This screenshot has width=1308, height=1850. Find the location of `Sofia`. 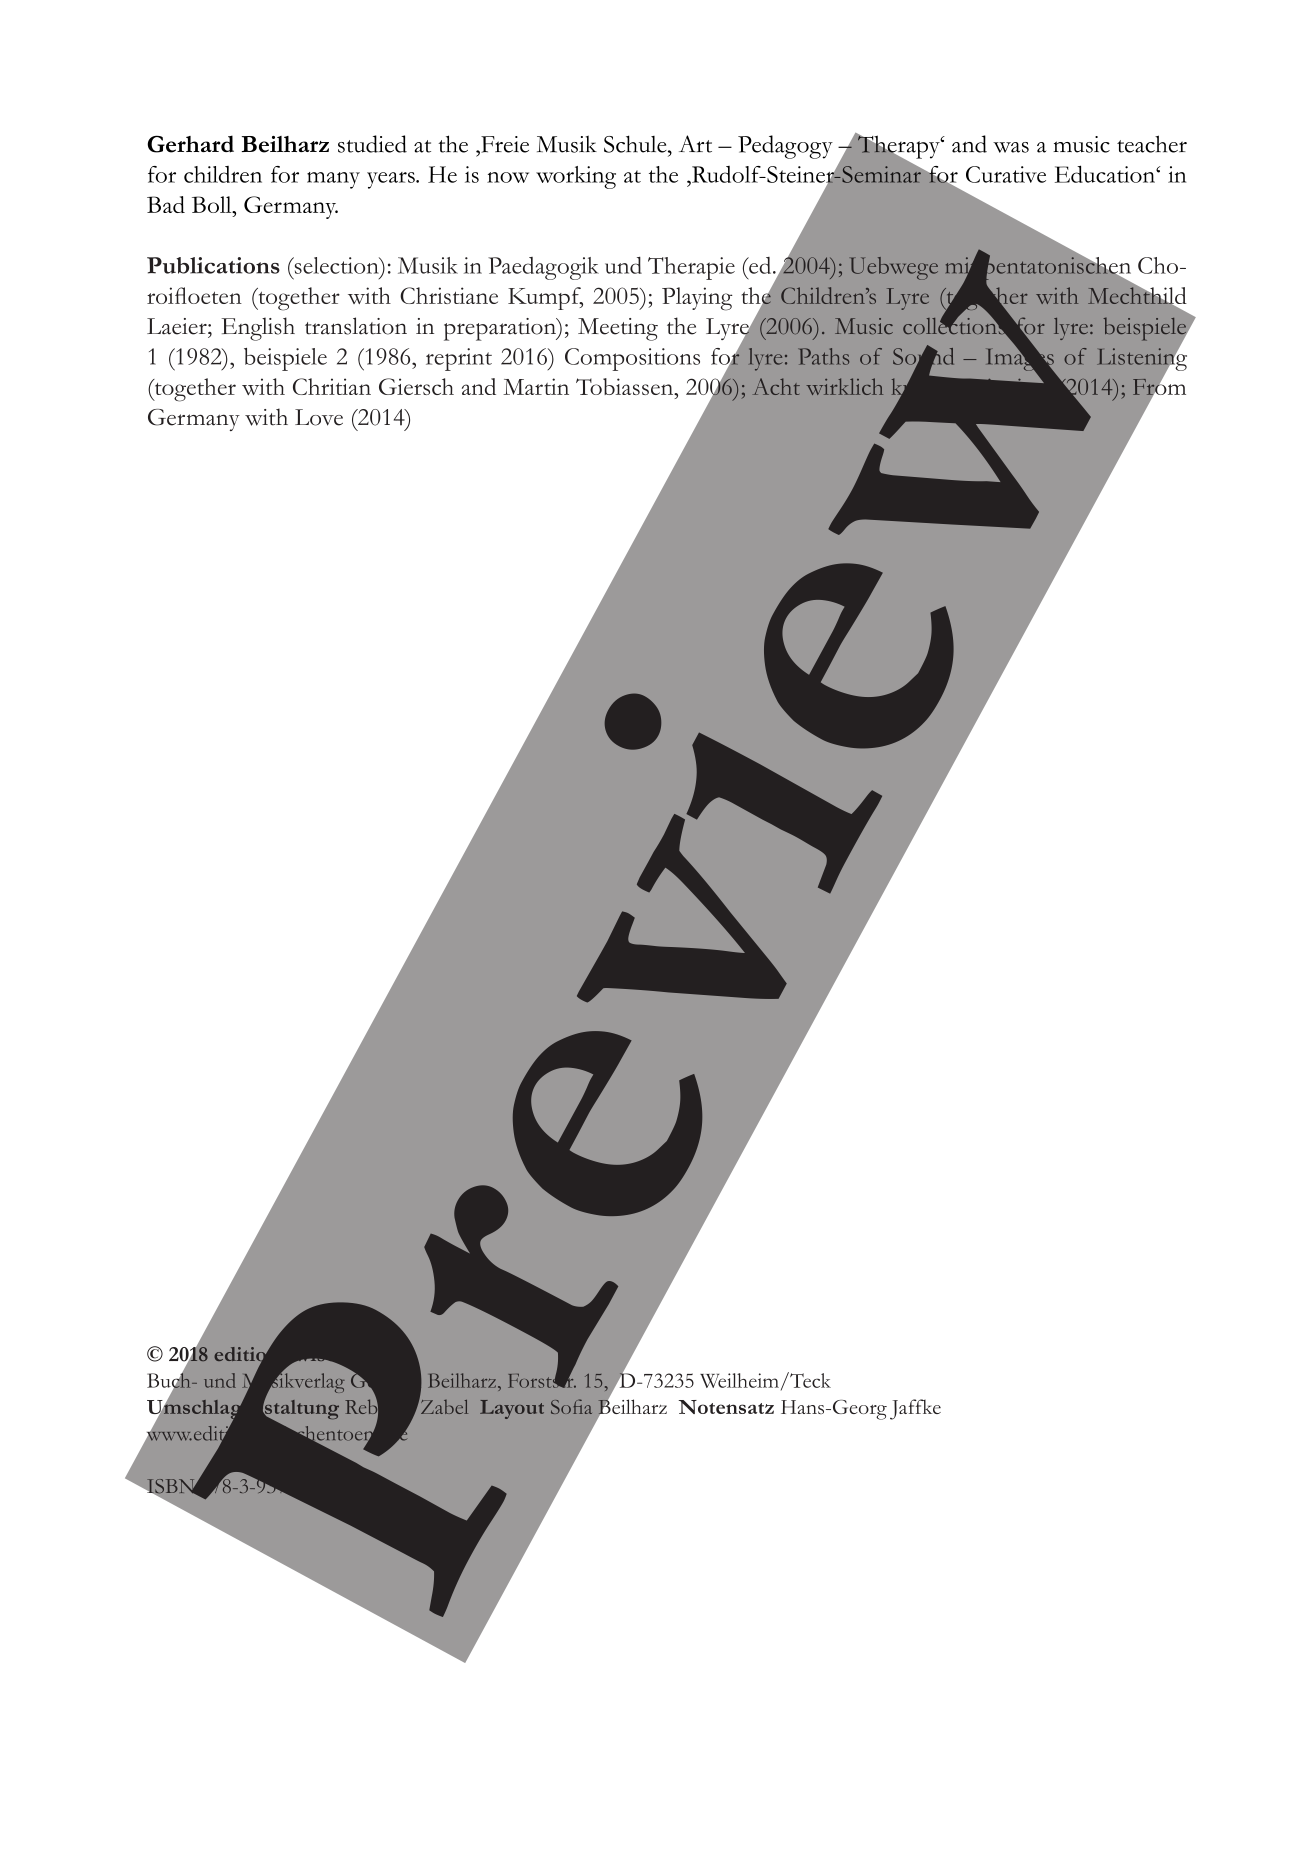

Sofia is located at coordinates (571, 1406).
